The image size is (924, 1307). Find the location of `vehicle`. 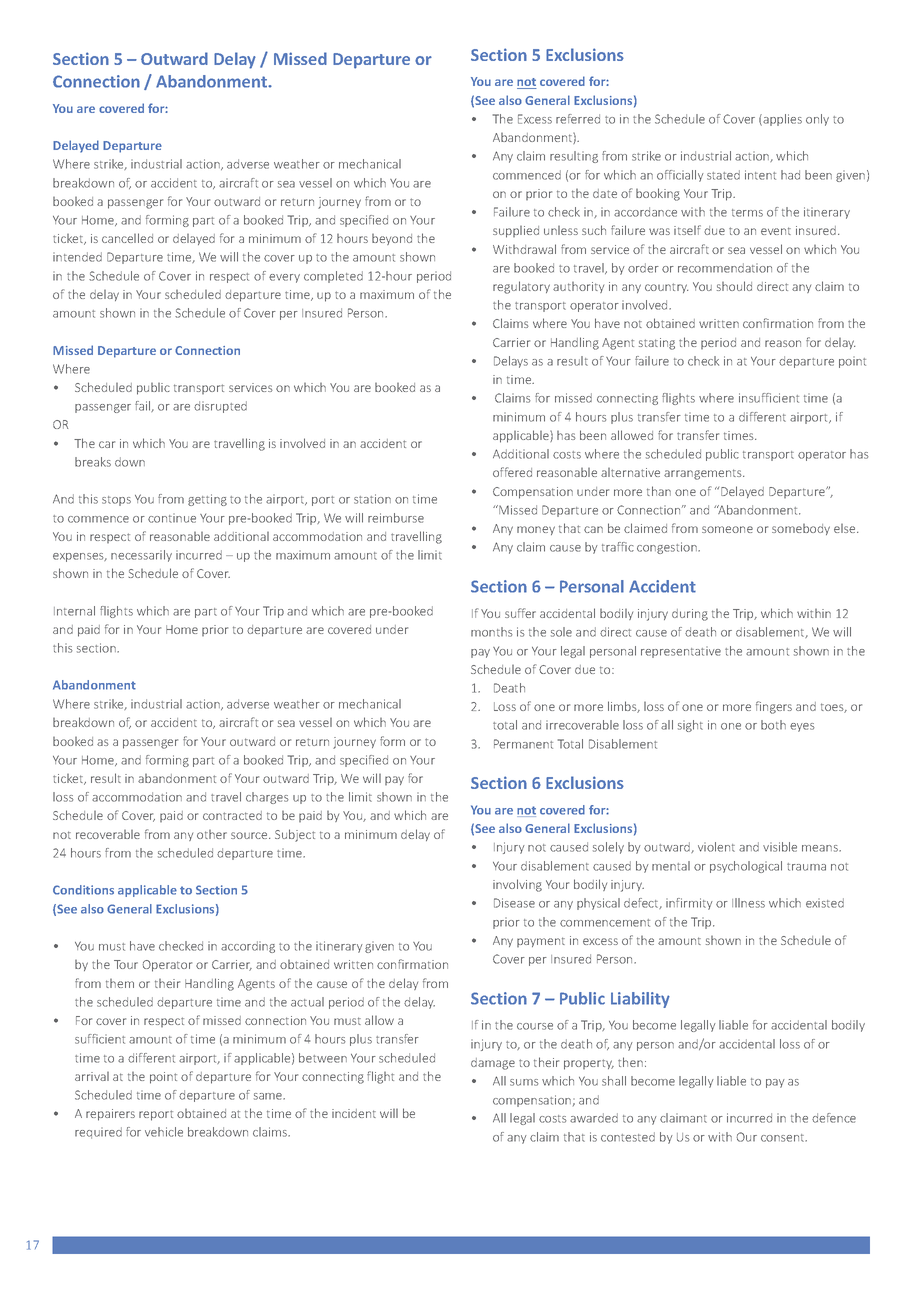

vehicle is located at coordinates (164, 1132).
